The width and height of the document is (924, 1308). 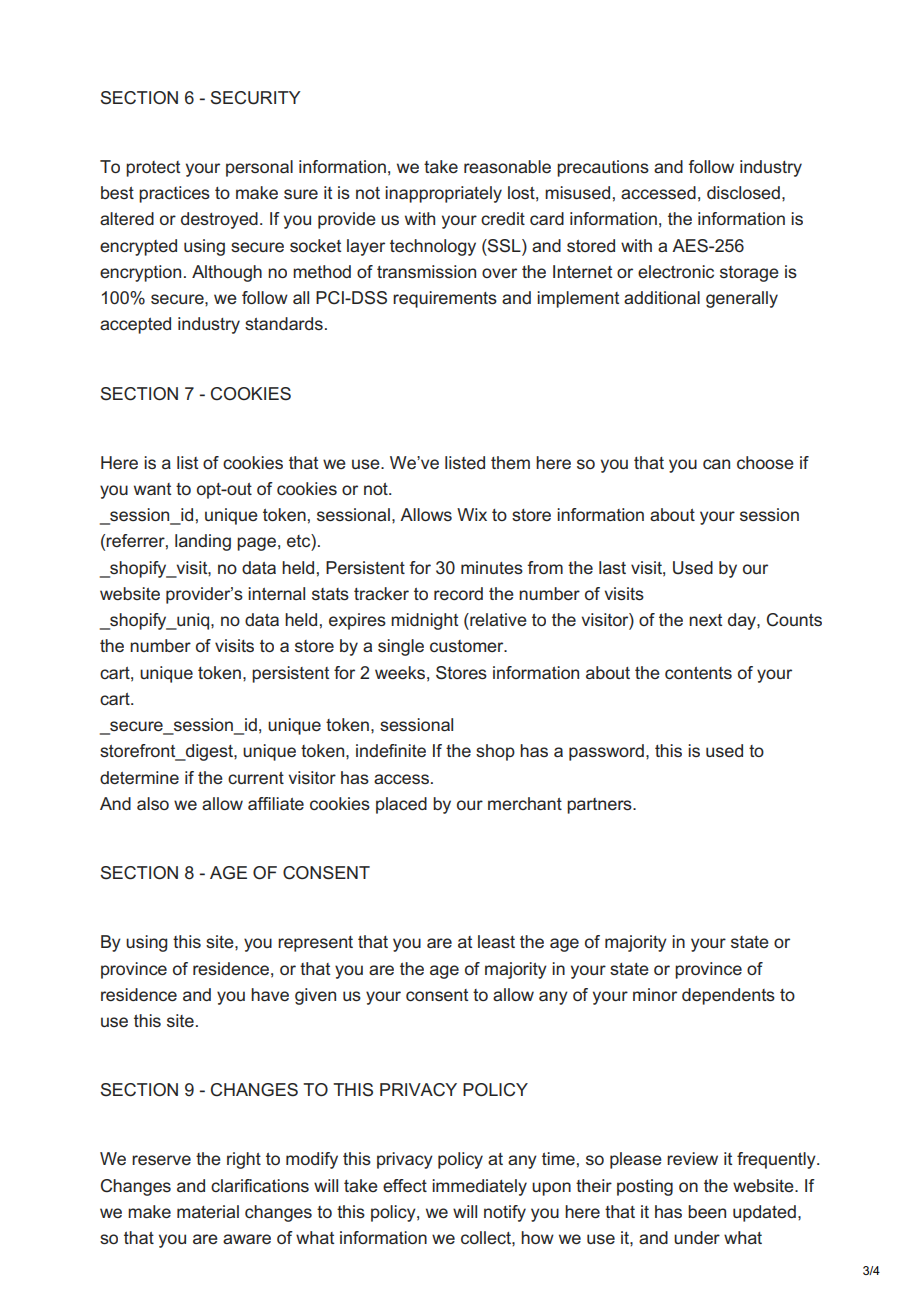 What do you see at coordinates (743, 192) in the document?
I see `disclosed` at bounding box center [743, 192].
